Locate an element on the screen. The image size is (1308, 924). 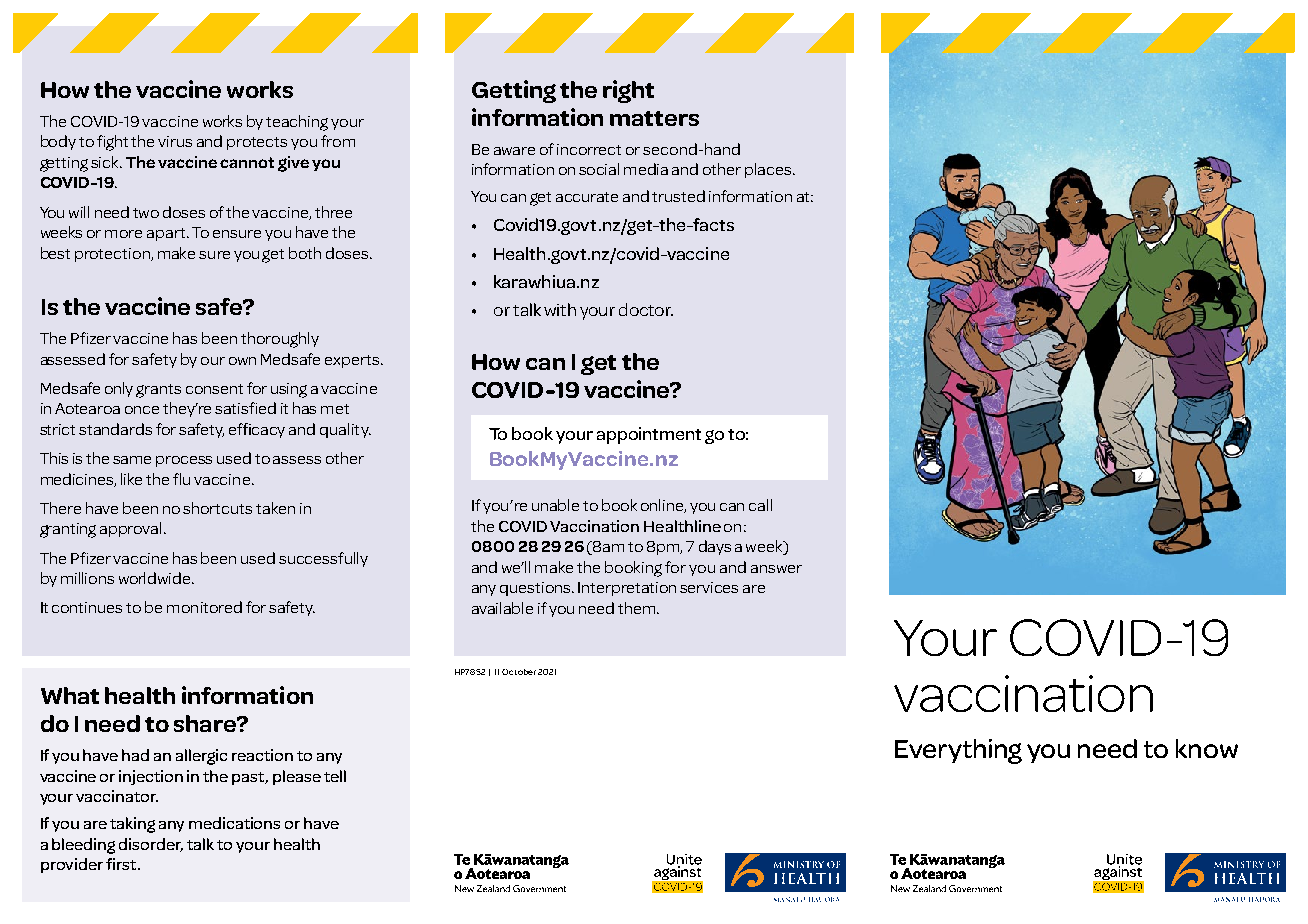
monitored is located at coordinates (204, 607).
